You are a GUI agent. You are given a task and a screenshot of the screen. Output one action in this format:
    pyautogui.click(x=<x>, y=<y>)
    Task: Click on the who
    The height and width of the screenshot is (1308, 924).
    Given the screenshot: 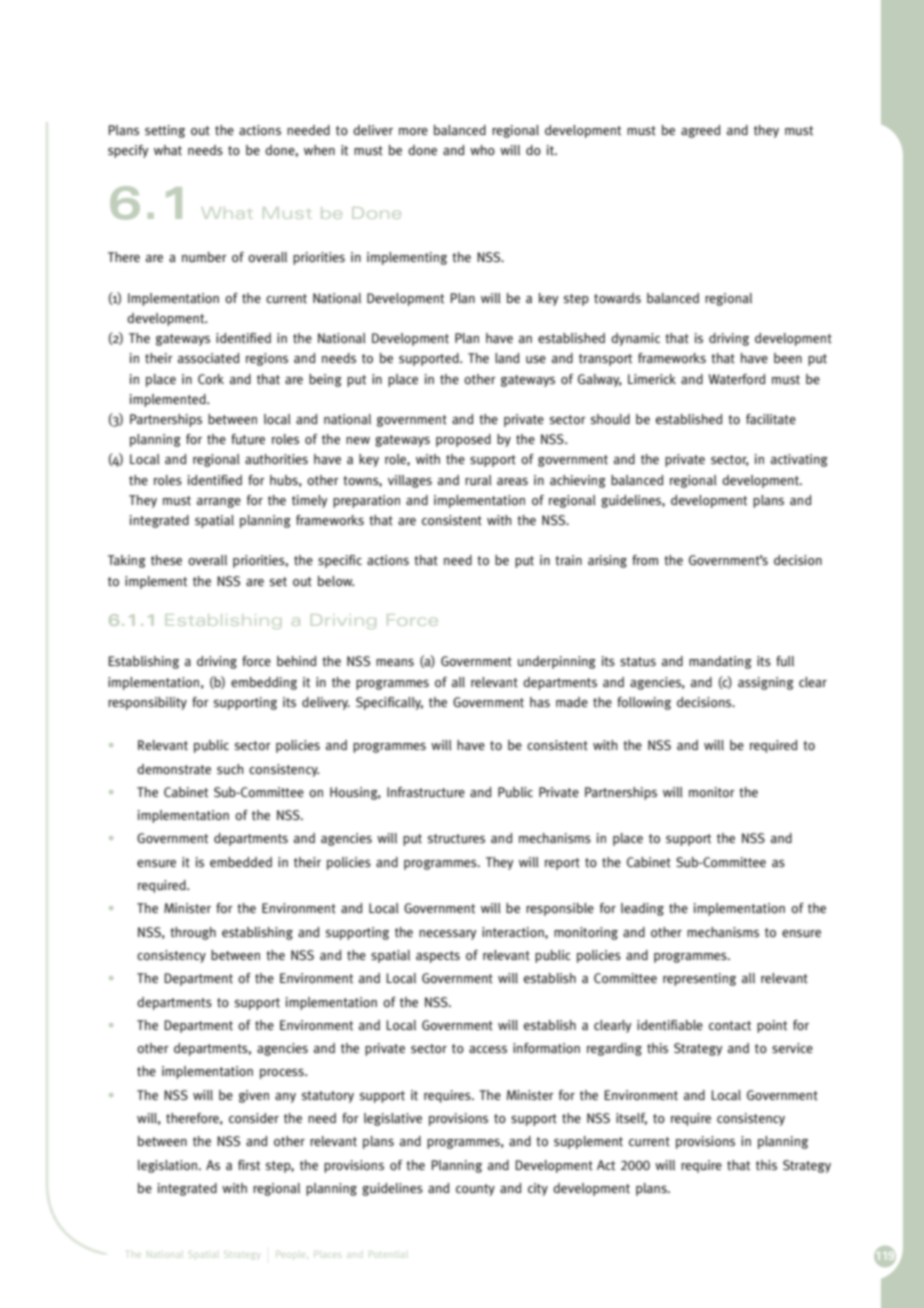 What is the action you would take?
    pyautogui.click(x=482, y=150)
